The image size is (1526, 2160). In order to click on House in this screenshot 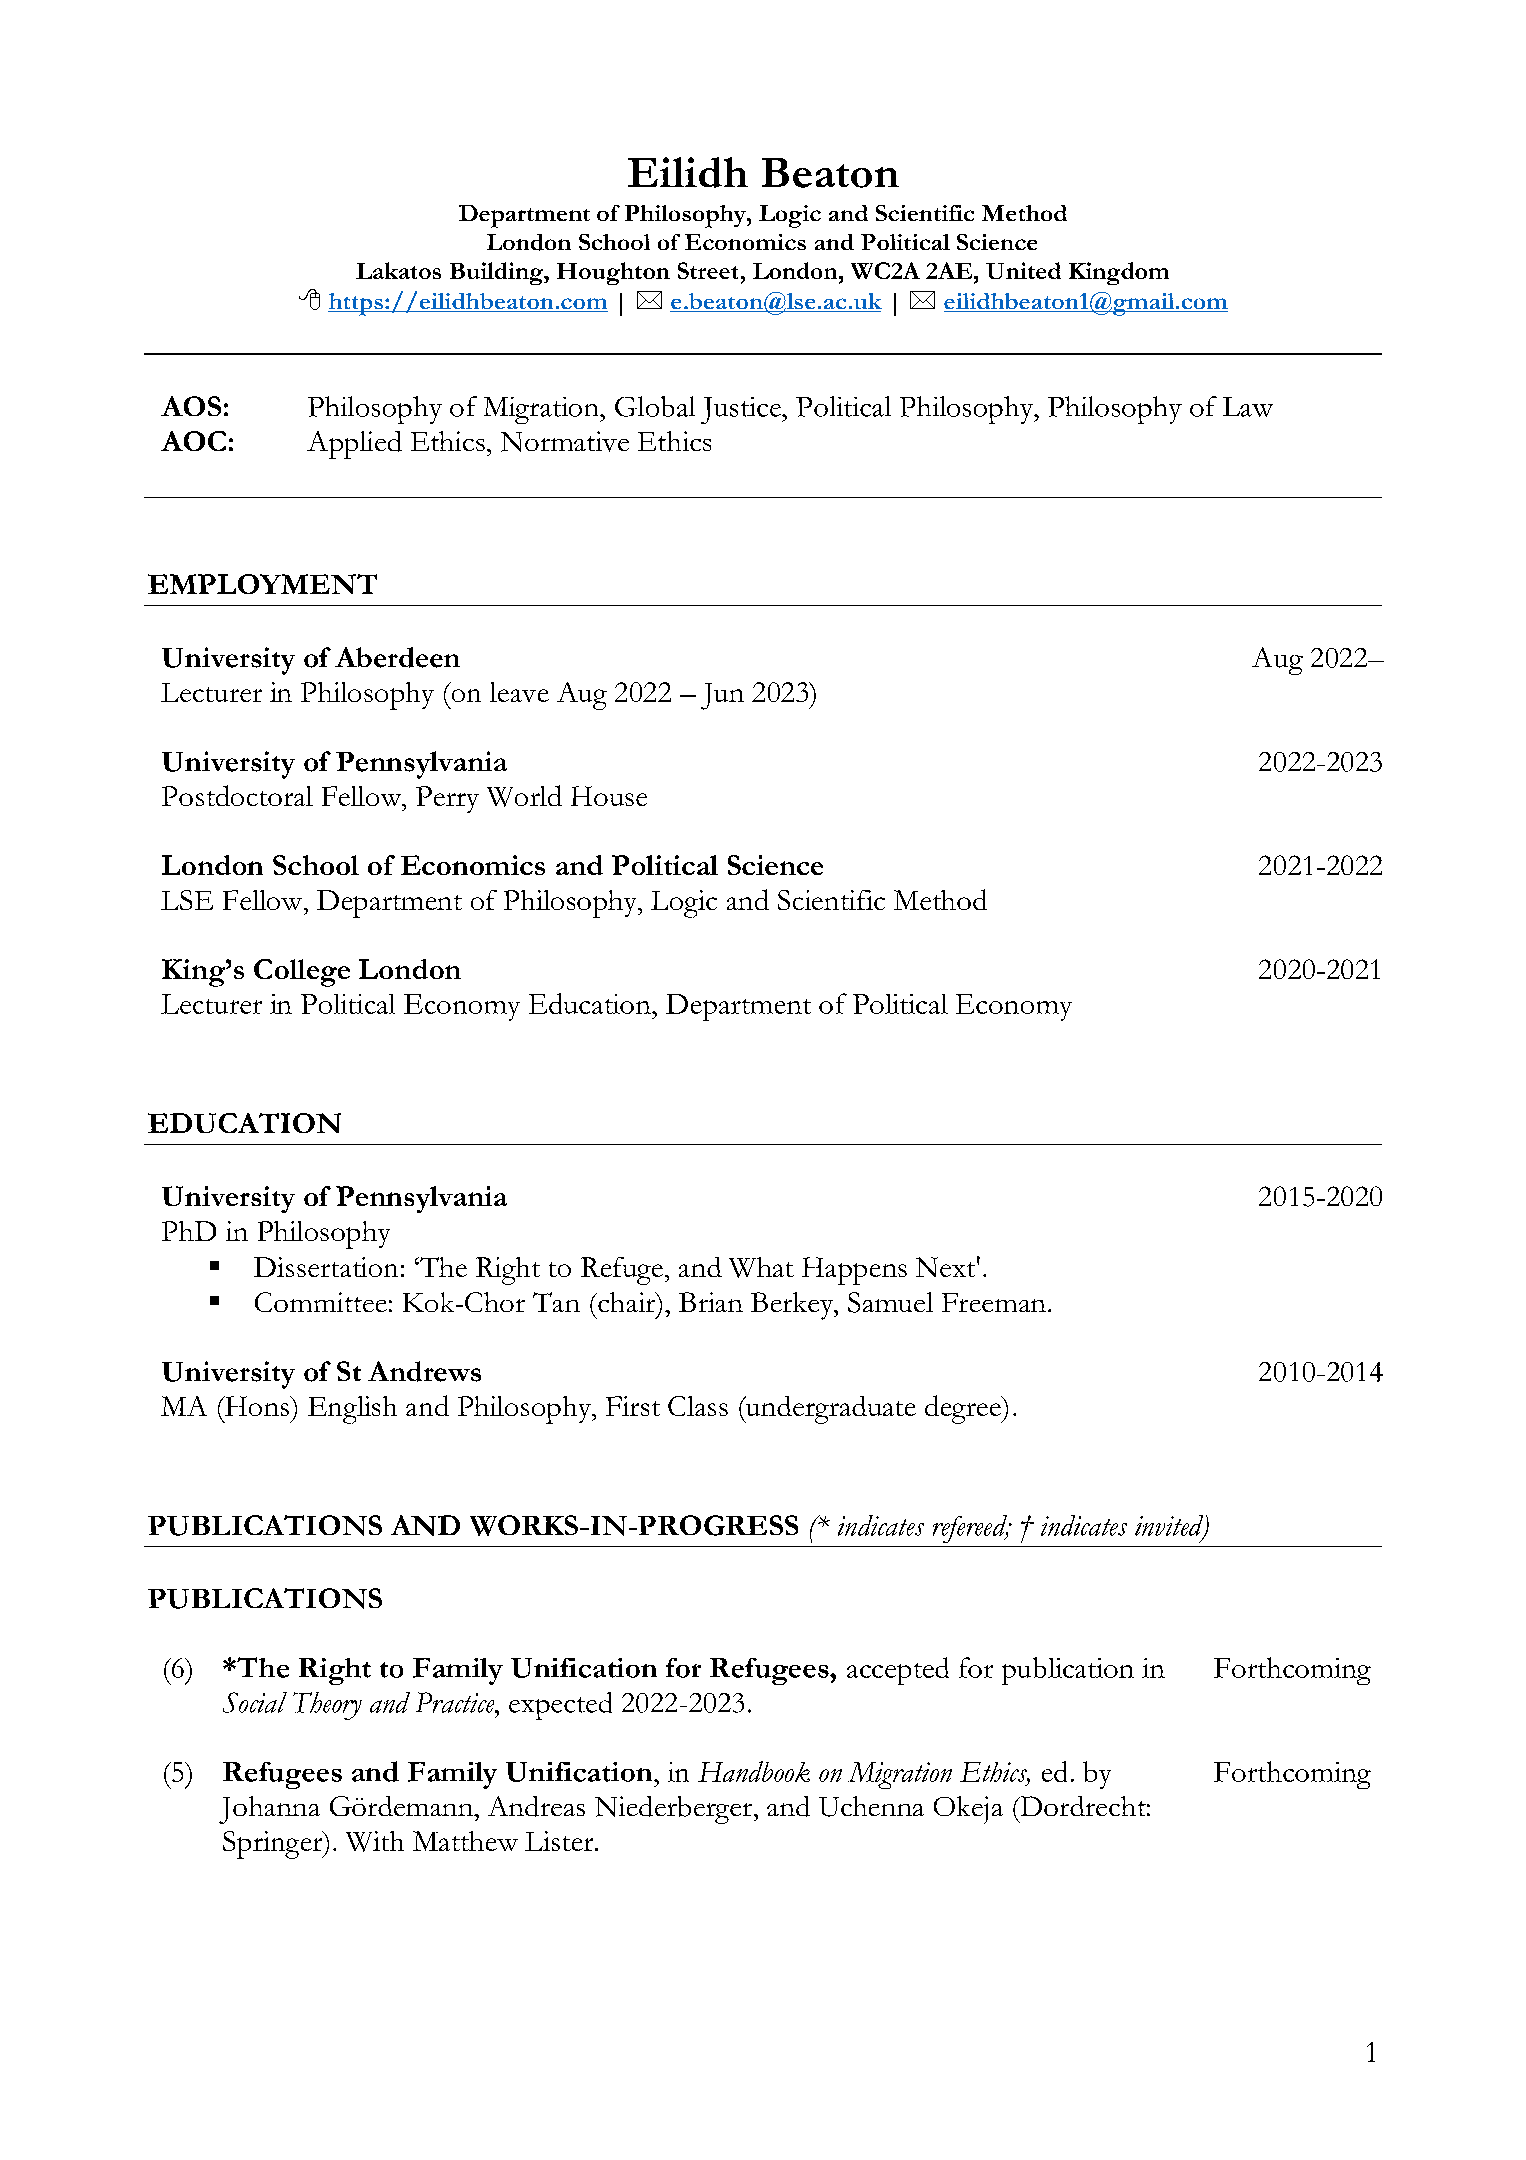, I will do `click(609, 796)`.
